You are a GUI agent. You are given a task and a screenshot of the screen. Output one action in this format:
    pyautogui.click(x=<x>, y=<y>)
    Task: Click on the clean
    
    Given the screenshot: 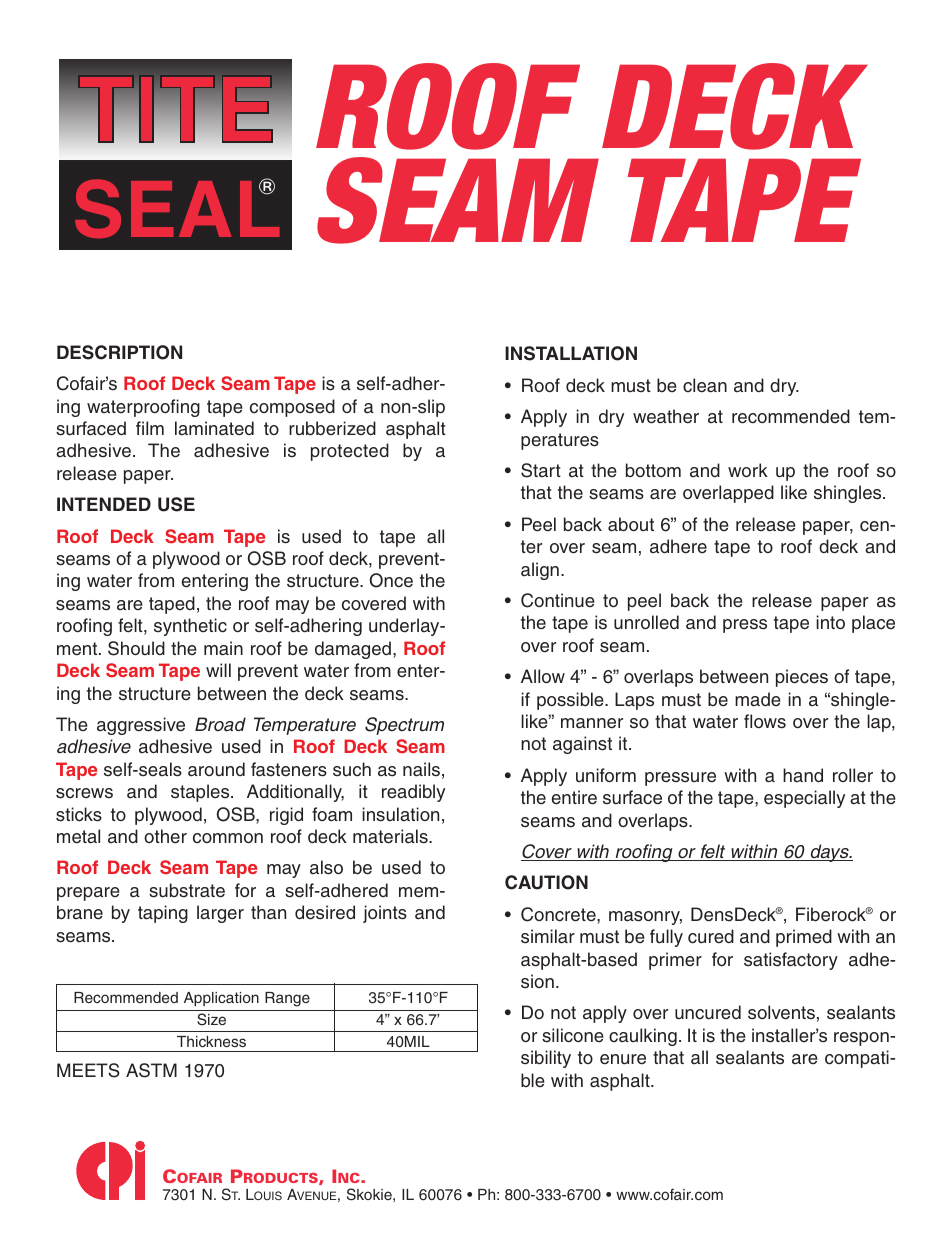 What is the action you would take?
    pyautogui.click(x=705, y=385)
